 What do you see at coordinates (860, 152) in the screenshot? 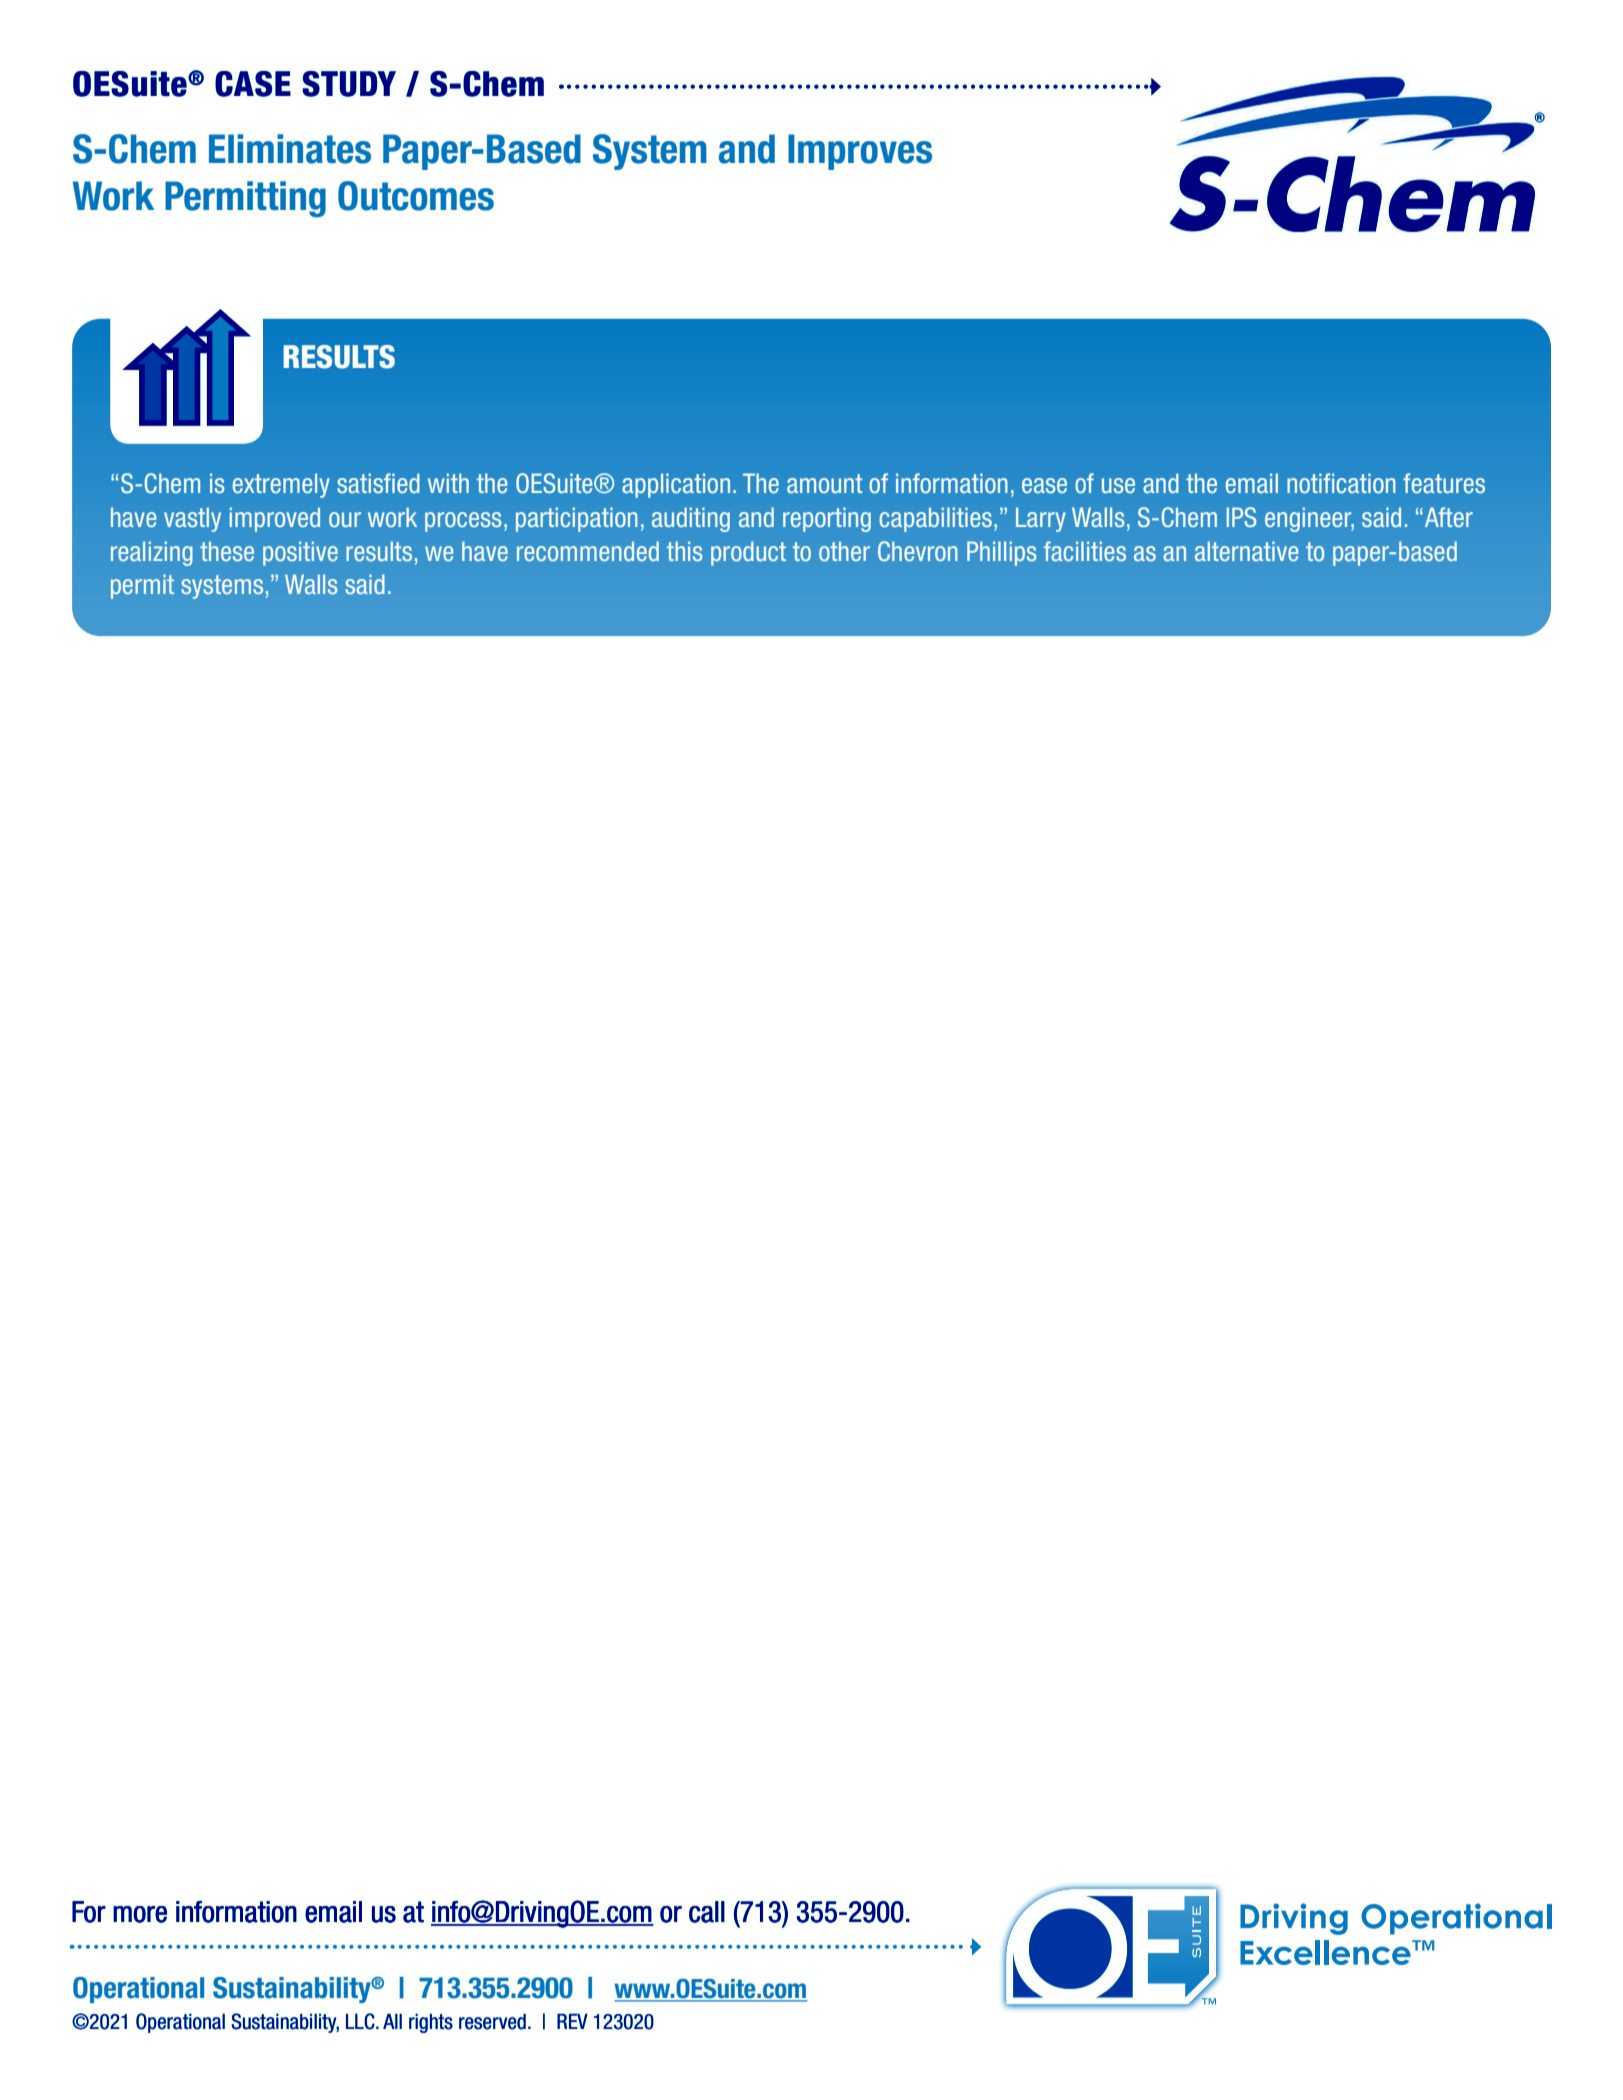
I see `Improves` at bounding box center [860, 152].
